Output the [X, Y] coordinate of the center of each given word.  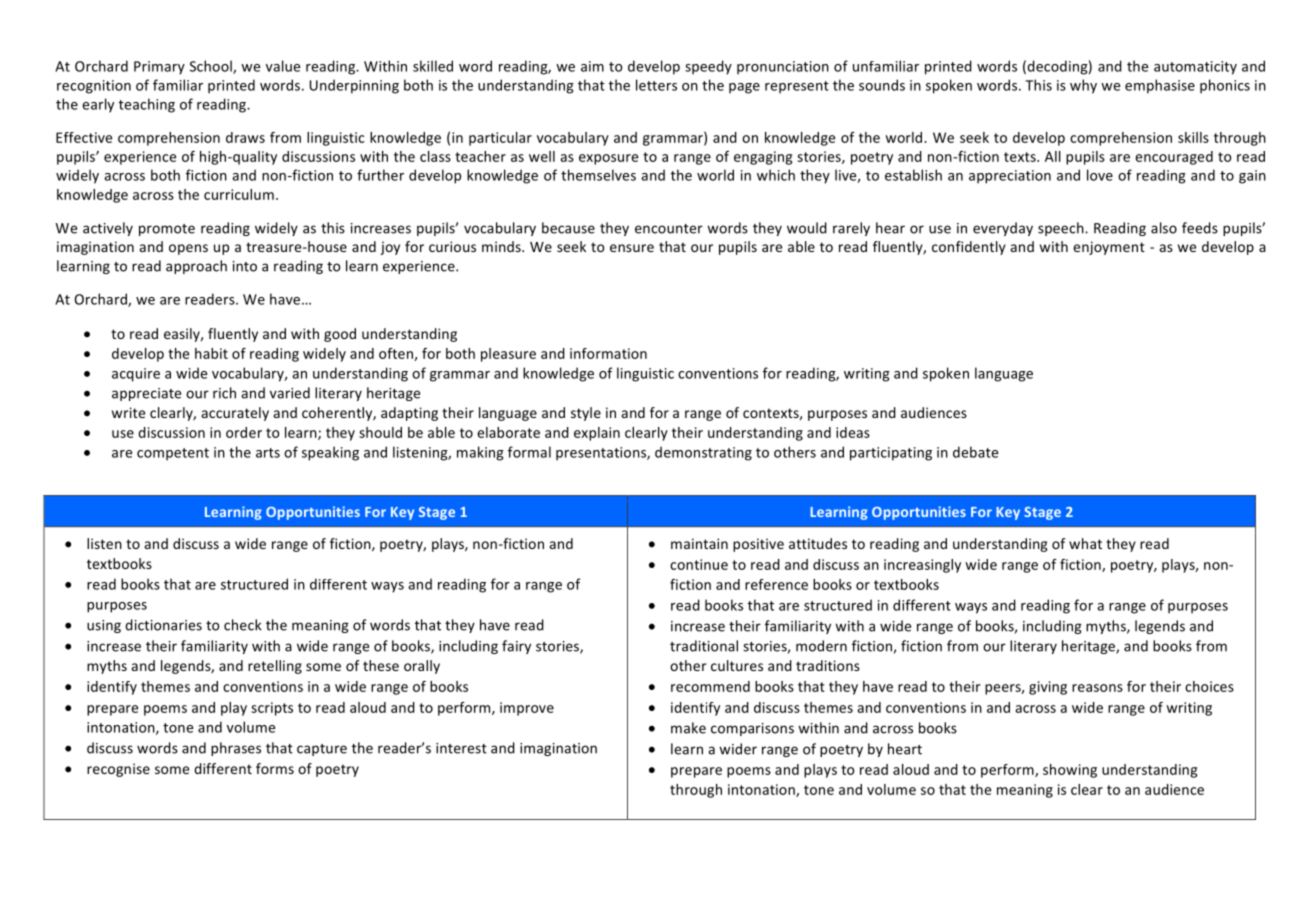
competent [173, 454]
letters [656, 85]
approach [196, 267]
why [1083, 86]
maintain [699, 543]
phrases [236, 749]
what [1085, 543]
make [688, 728]
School [212, 67]
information [608, 353]
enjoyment [1109, 248]
